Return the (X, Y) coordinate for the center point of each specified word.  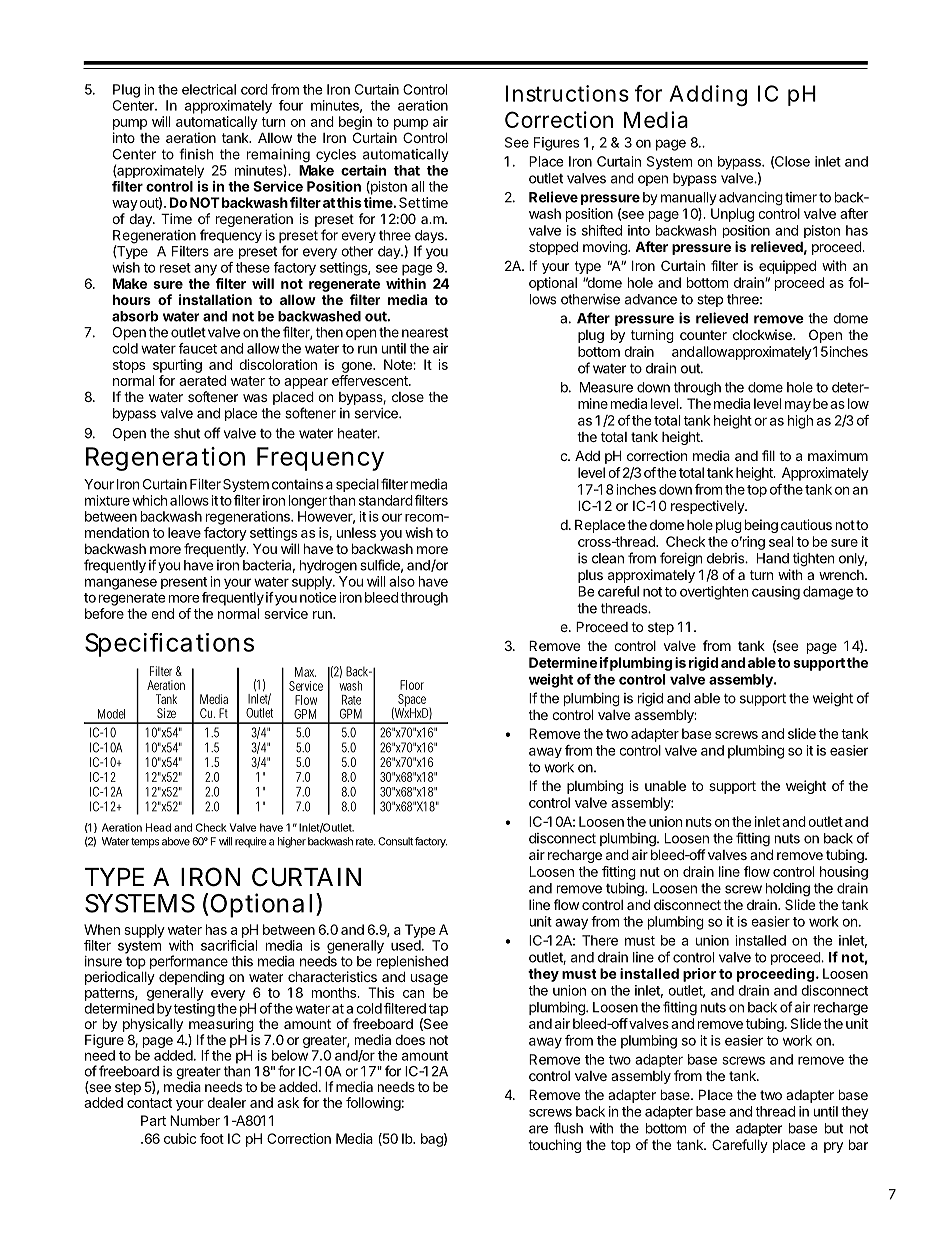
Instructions (567, 93)
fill (768, 455)
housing (844, 873)
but (834, 1128)
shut (187, 433)
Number (195, 1120)
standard (386, 500)
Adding (708, 95)
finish (196, 154)
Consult (395, 841)
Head (158, 827)
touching (554, 1146)
